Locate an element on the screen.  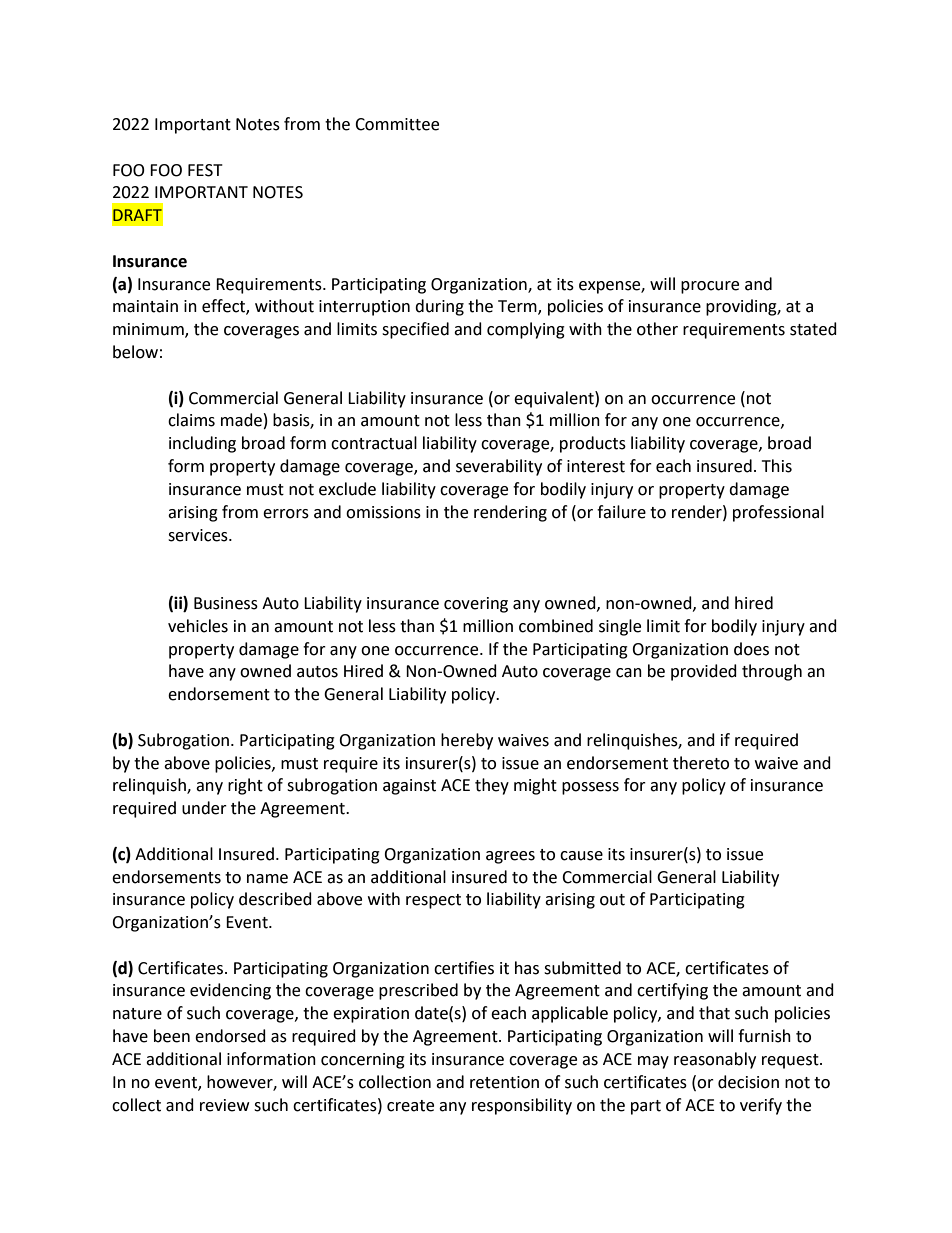
other is located at coordinates (657, 329).
